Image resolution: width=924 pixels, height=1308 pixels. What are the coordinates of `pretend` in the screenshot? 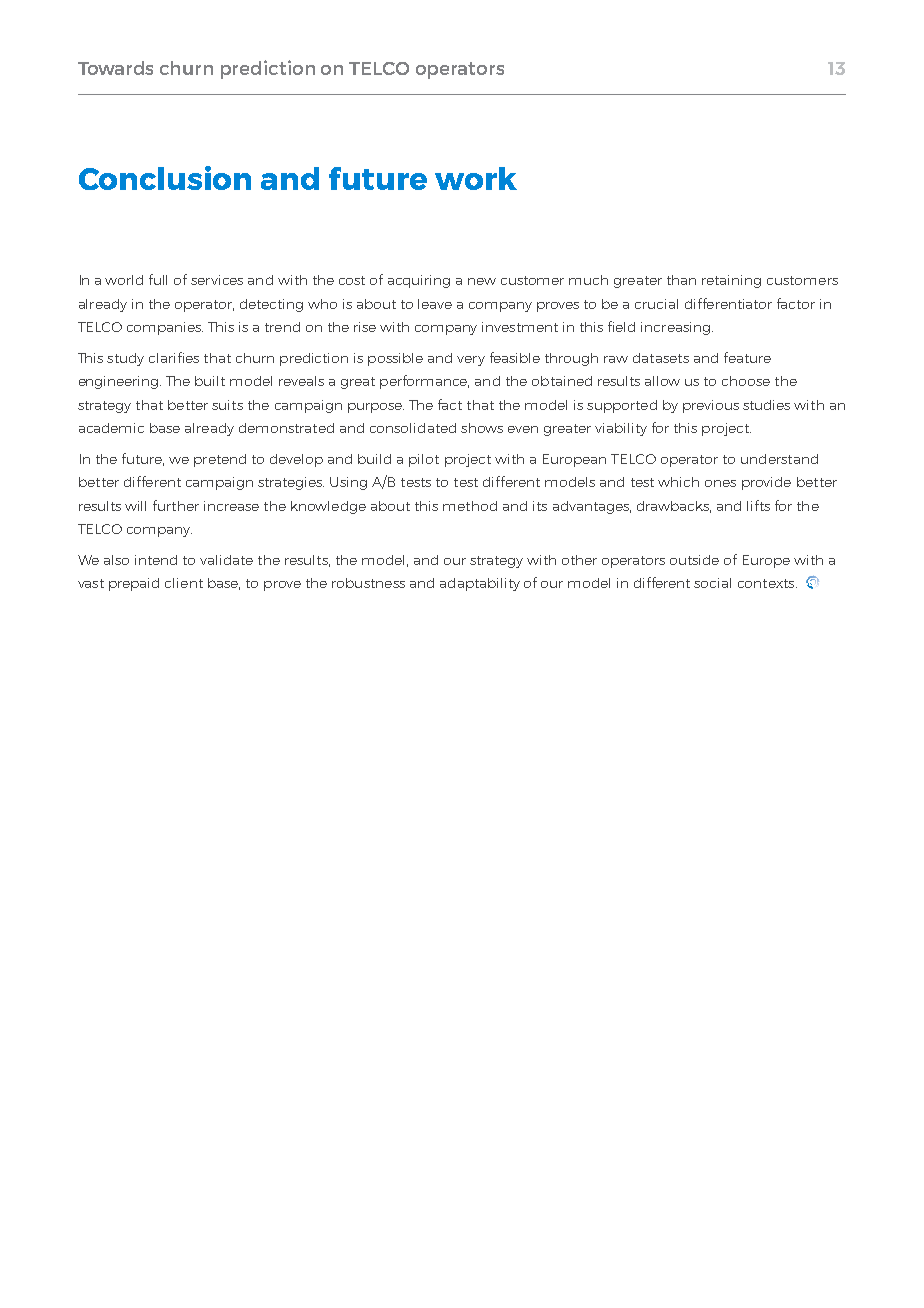 It's located at (220, 460).
